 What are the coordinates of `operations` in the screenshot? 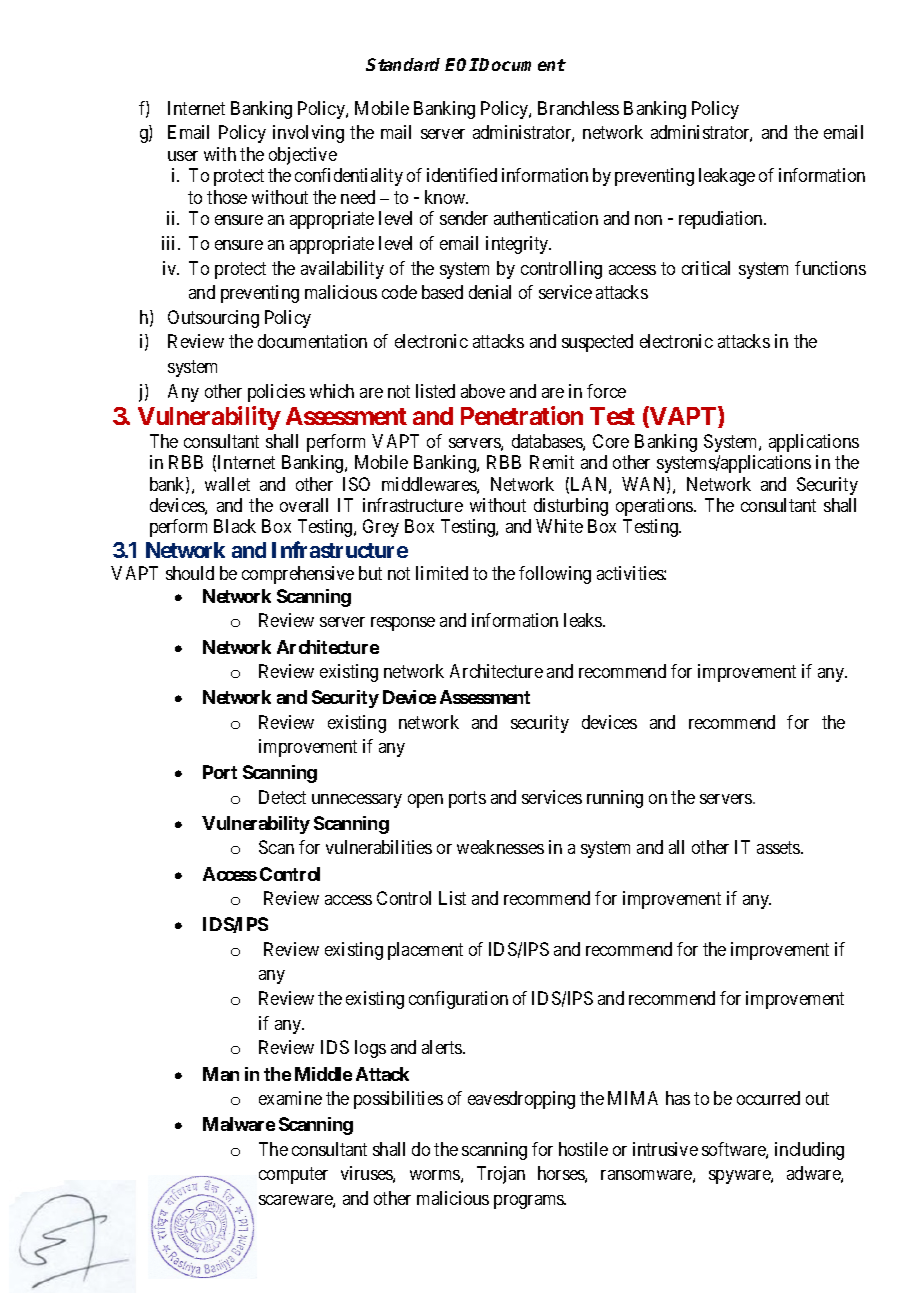 It's located at (655, 507).
